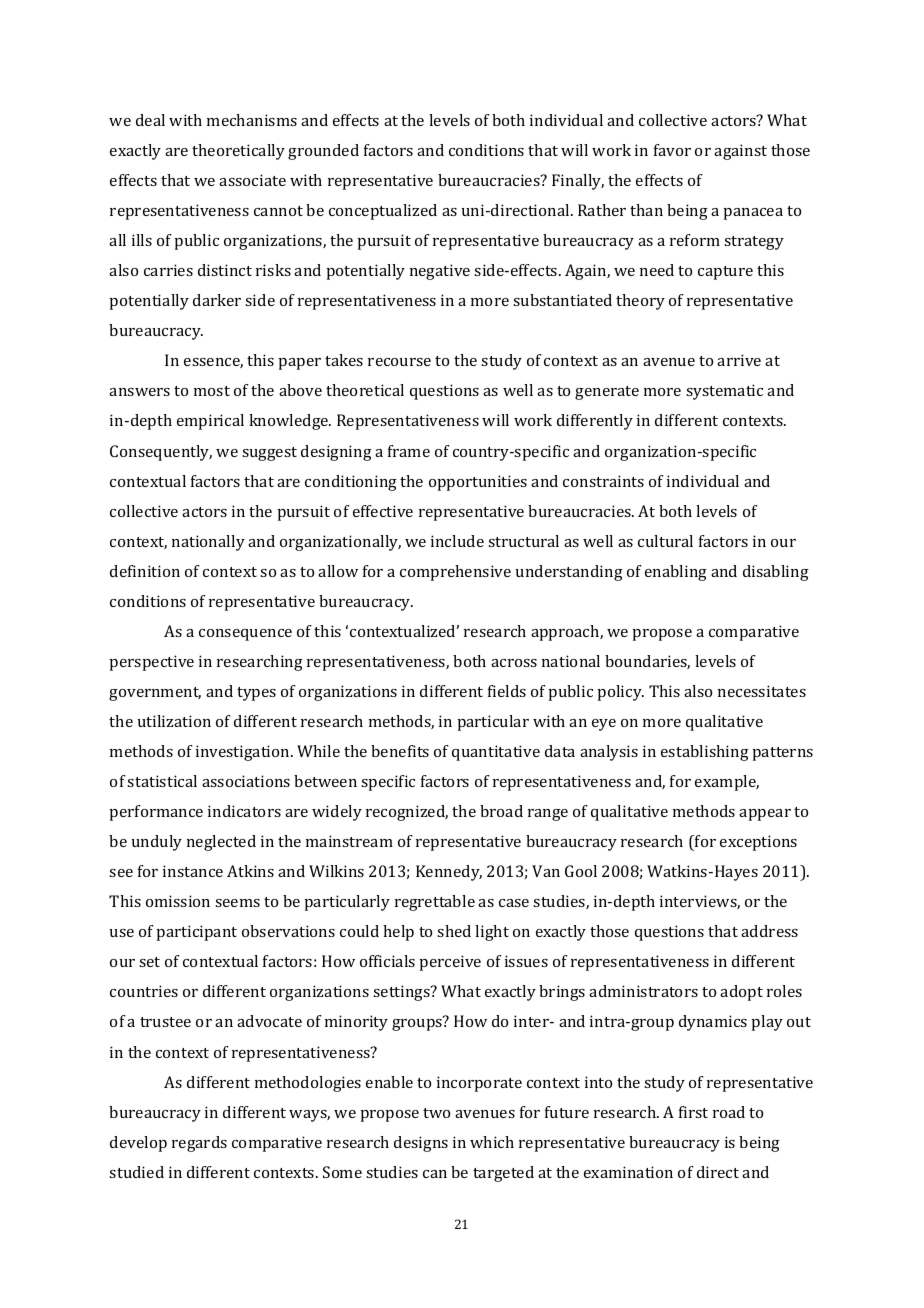 This page has height=1308, width=924. What do you see at coordinates (252, 180) in the page?
I see `associate` at bounding box center [252, 180].
